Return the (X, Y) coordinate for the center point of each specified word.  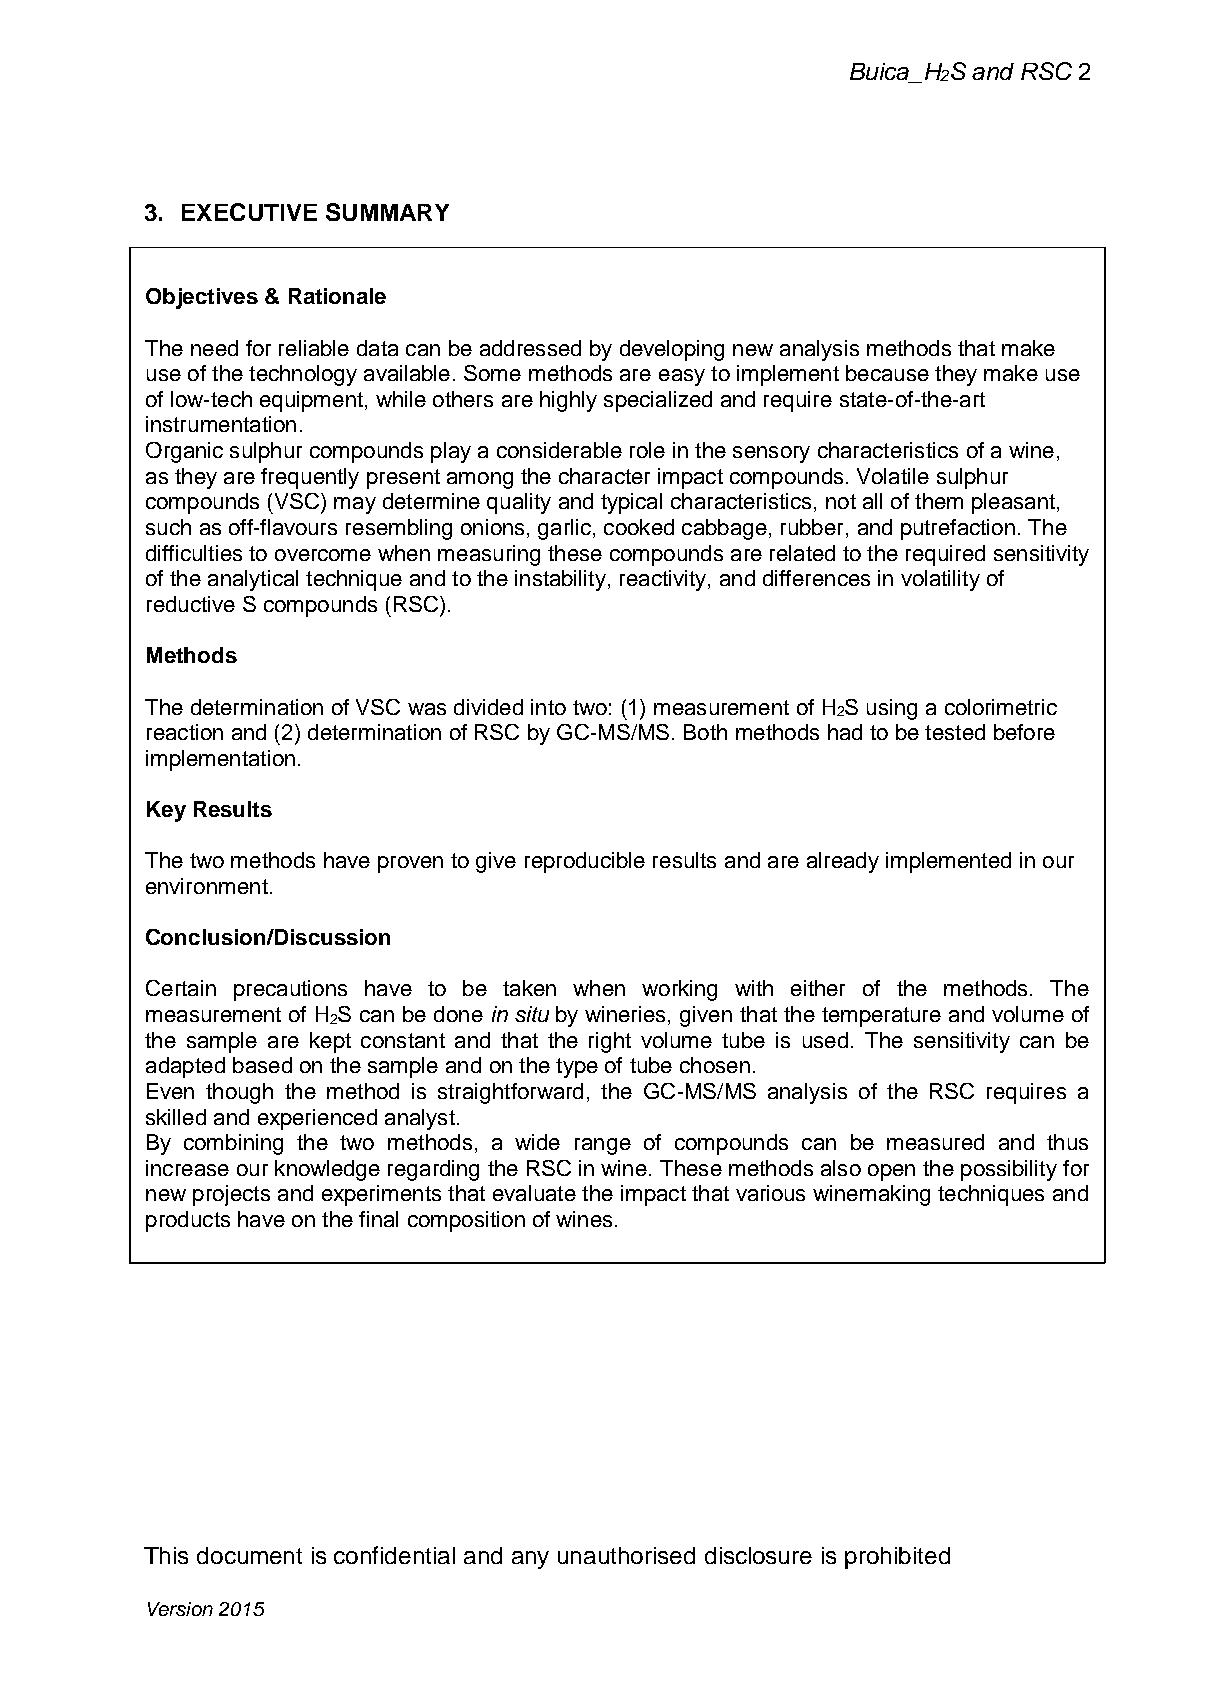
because (887, 373)
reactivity (663, 580)
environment (207, 886)
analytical (253, 580)
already (843, 862)
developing (672, 350)
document (249, 1555)
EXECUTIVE (249, 212)
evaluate (534, 1193)
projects (231, 1195)
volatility (940, 580)
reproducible (585, 862)
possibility (1009, 1170)
